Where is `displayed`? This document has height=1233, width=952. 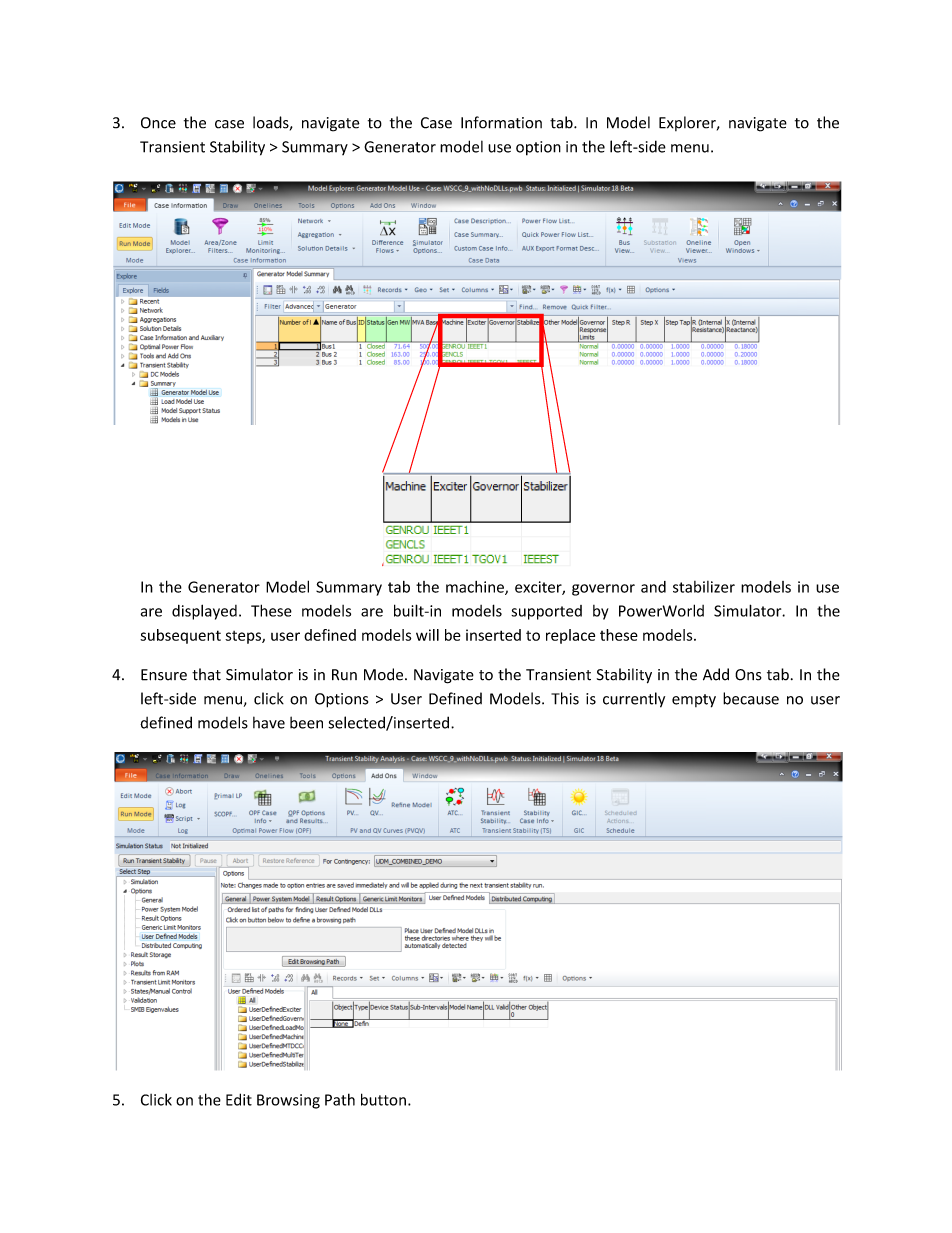 displayed is located at coordinates (204, 612).
